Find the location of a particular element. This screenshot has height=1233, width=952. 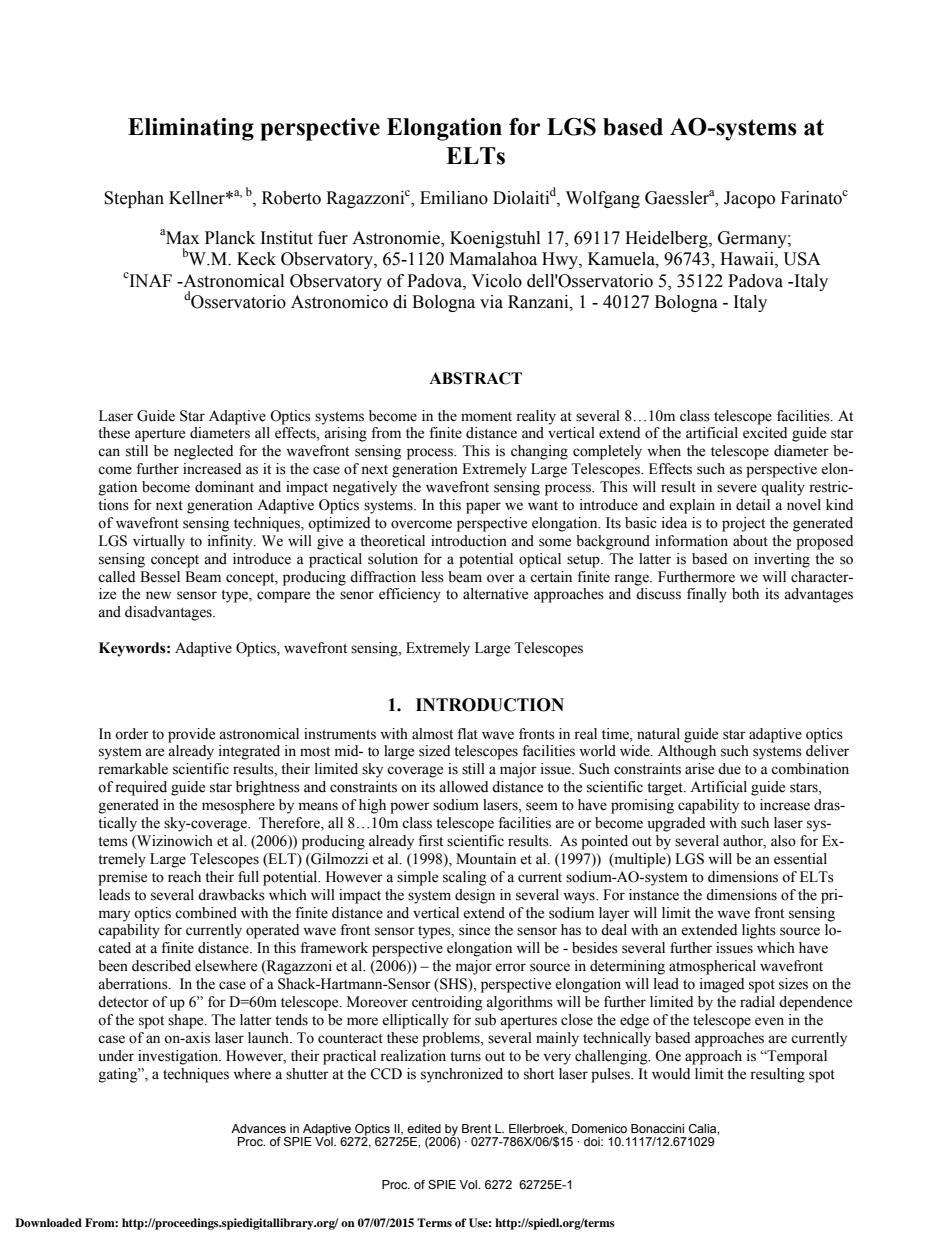

Jacopo is located at coordinates (749, 199).
